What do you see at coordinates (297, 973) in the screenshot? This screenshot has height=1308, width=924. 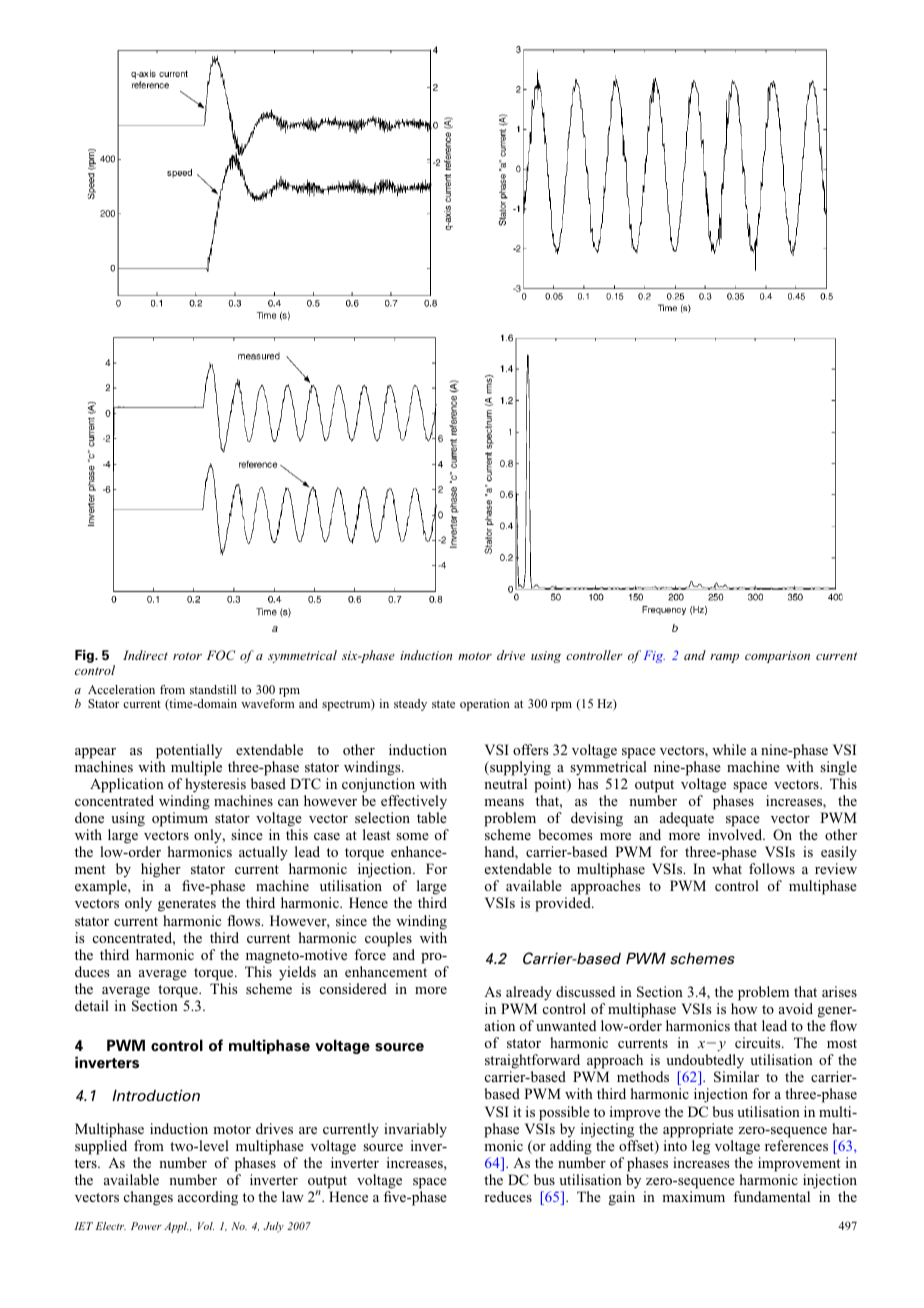 I see `yields` at bounding box center [297, 973].
